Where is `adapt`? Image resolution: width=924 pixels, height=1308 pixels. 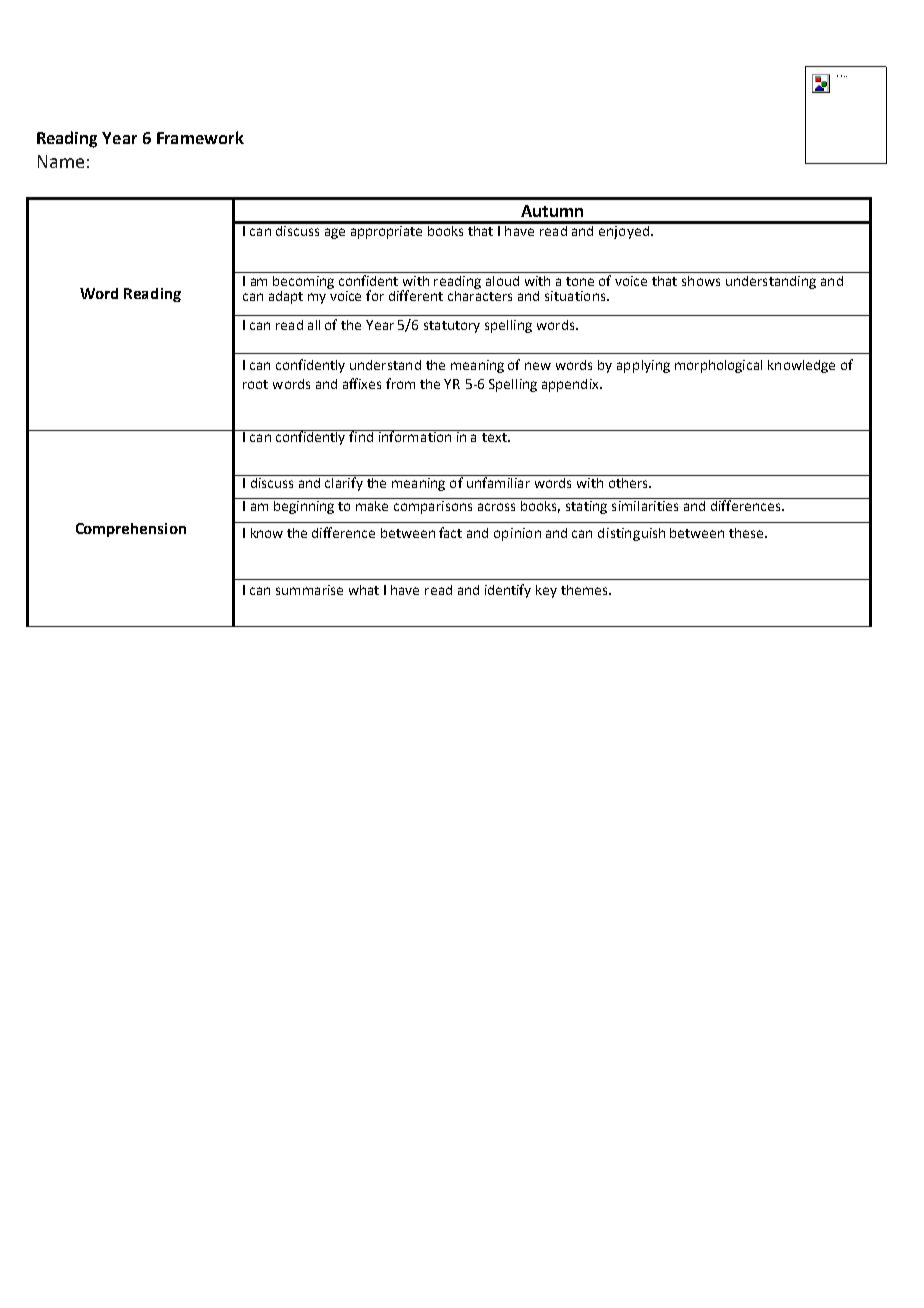 adapt is located at coordinates (286, 297).
